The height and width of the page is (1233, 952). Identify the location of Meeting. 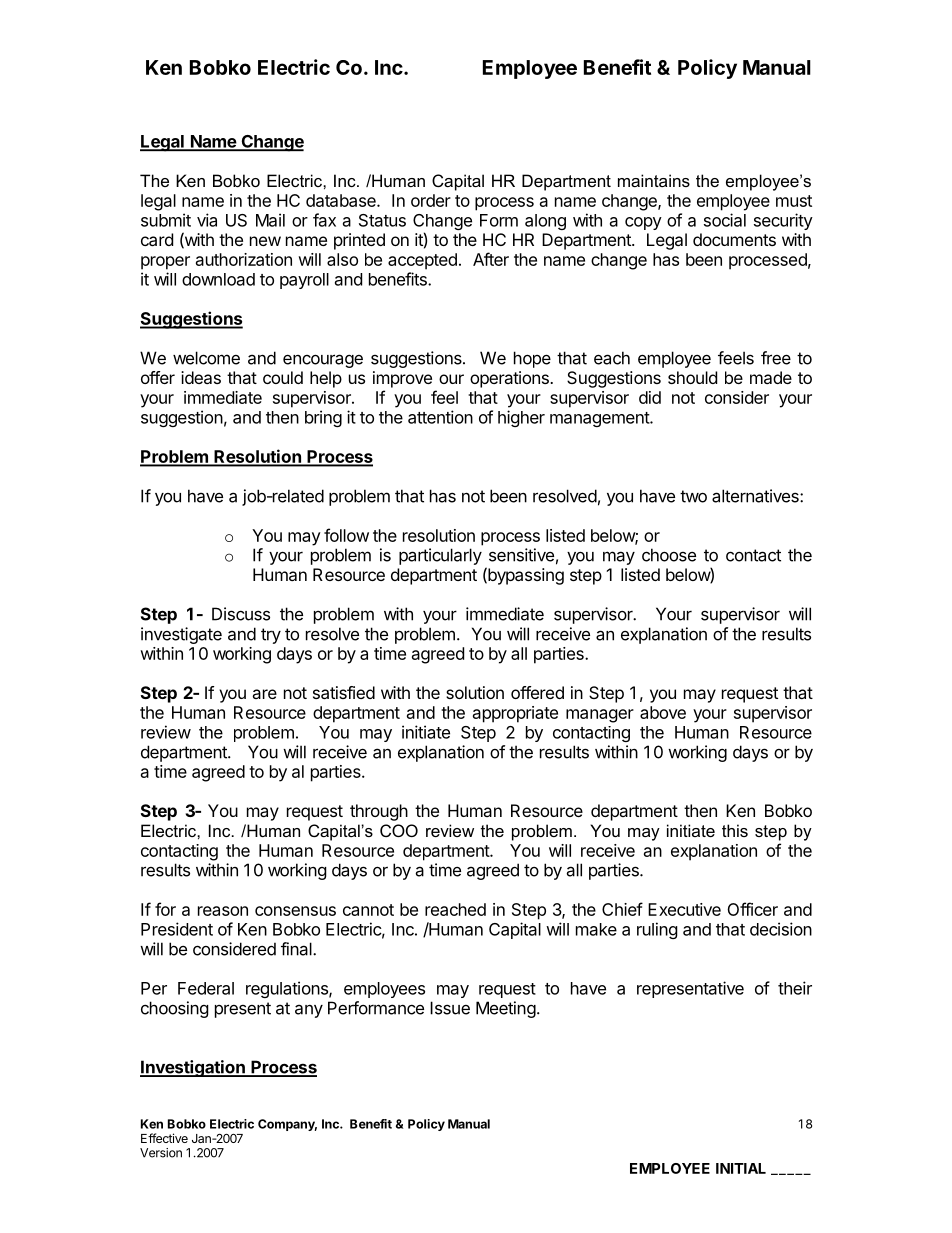
(506, 1009).
